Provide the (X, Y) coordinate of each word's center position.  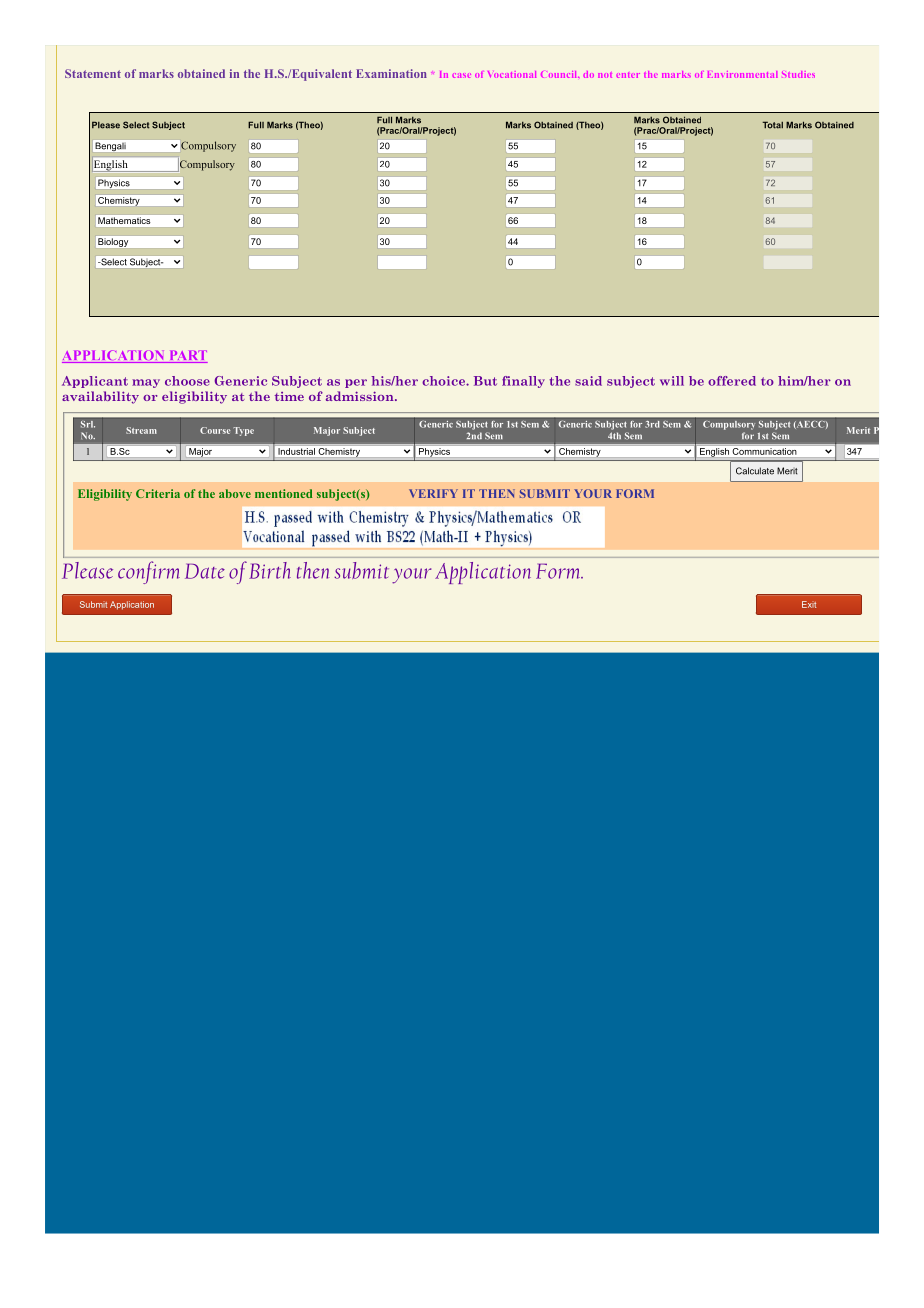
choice (444, 381)
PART (187, 356)
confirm (149, 572)
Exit (809, 604)
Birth (270, 570)
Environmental (743, 74)
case (461, 75)
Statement (93, 73)
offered (732, 381)
